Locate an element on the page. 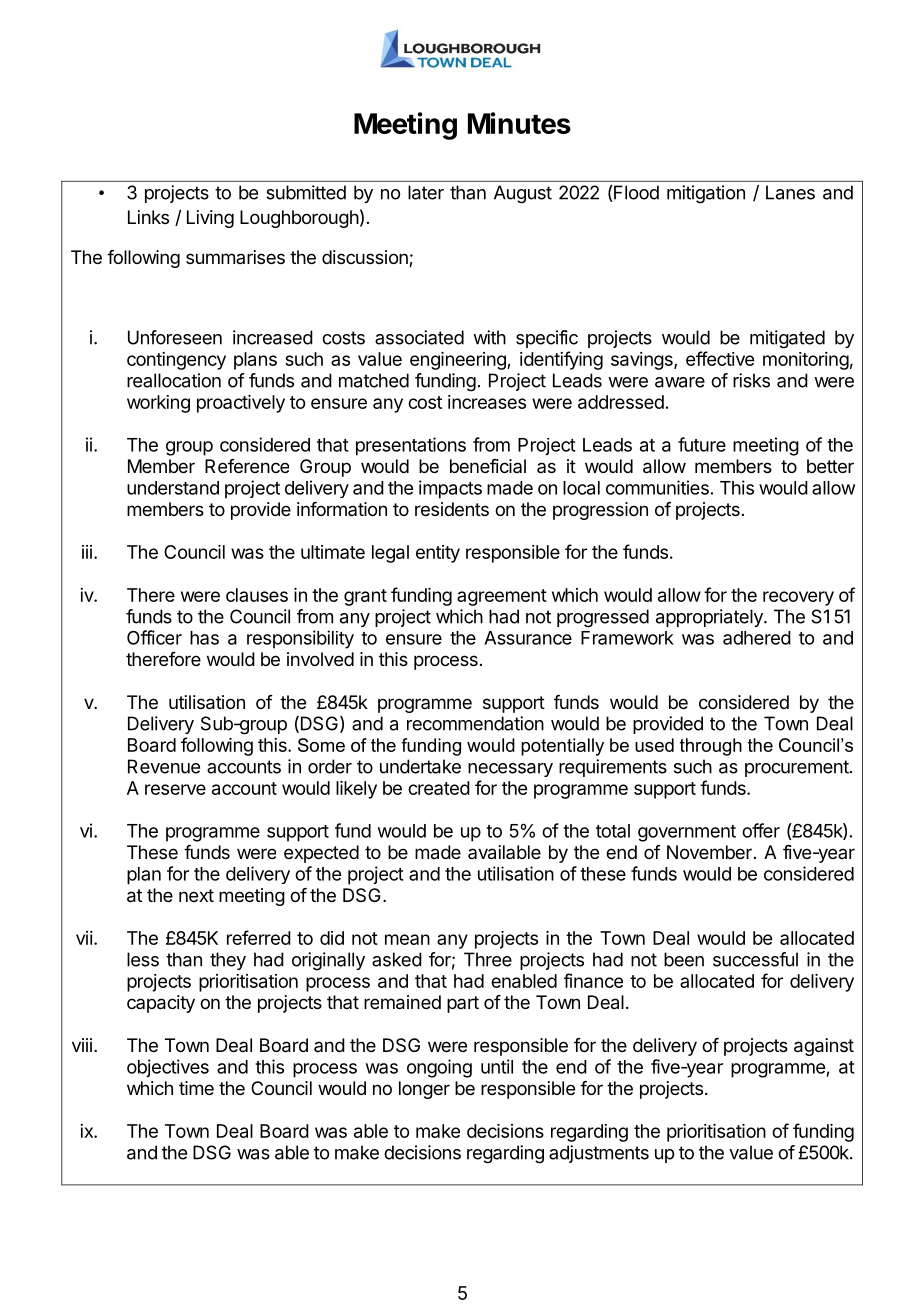 This document has height=1308, width=924. Officer is located at coordinates (154, 637).
